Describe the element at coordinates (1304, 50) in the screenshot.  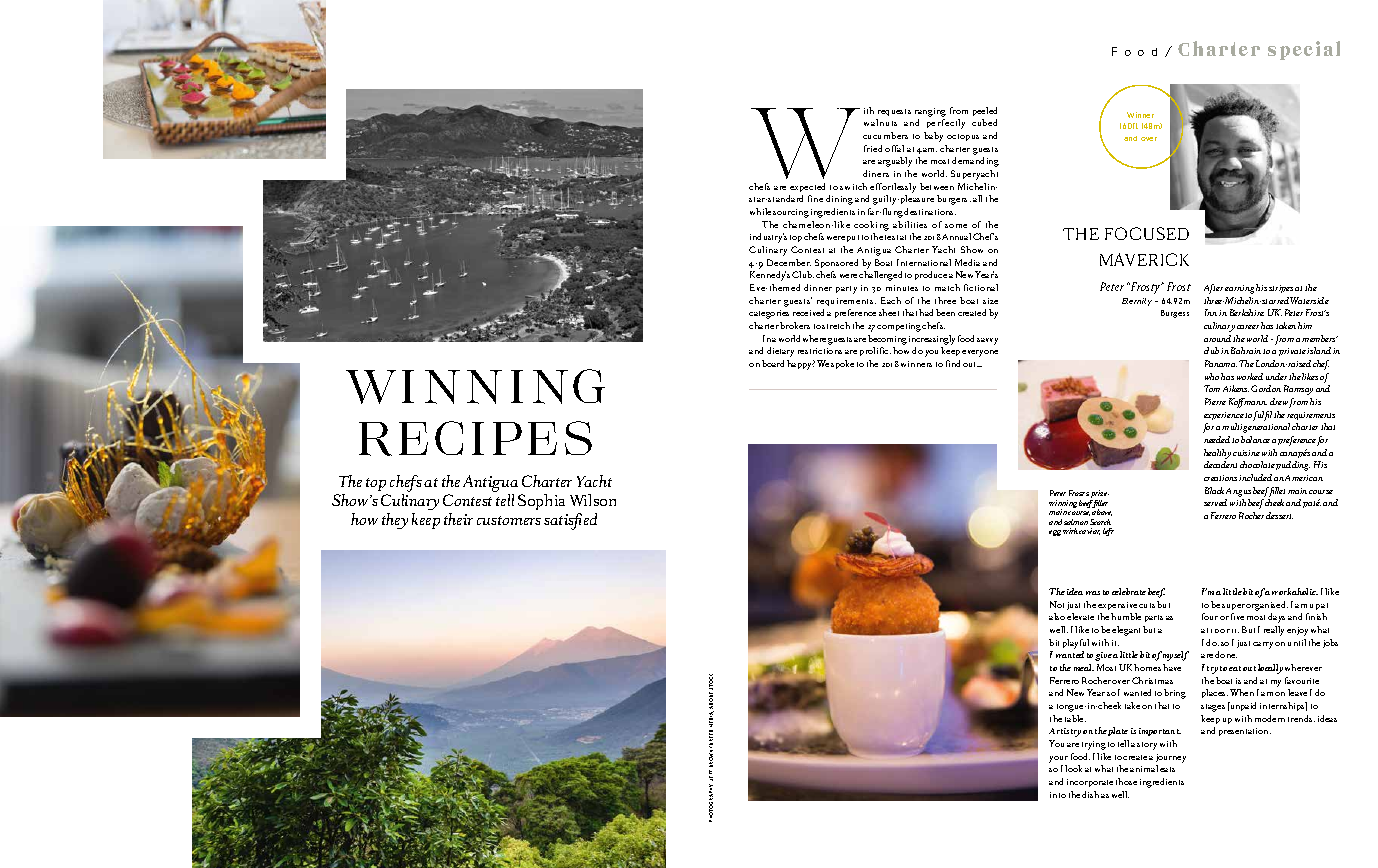
I see `special` at that location.
